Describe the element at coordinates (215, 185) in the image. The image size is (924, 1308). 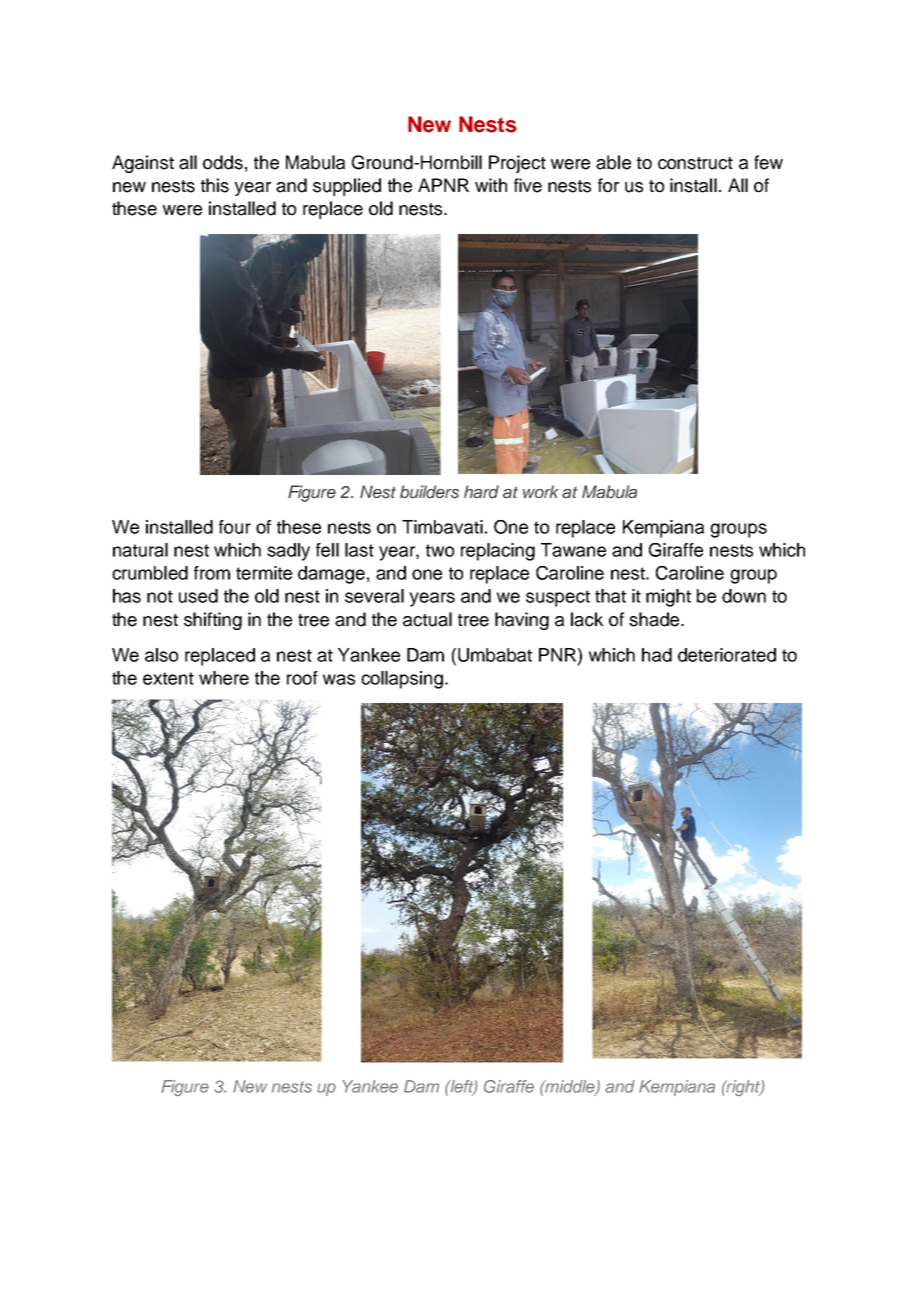
I see `this` at that location.
